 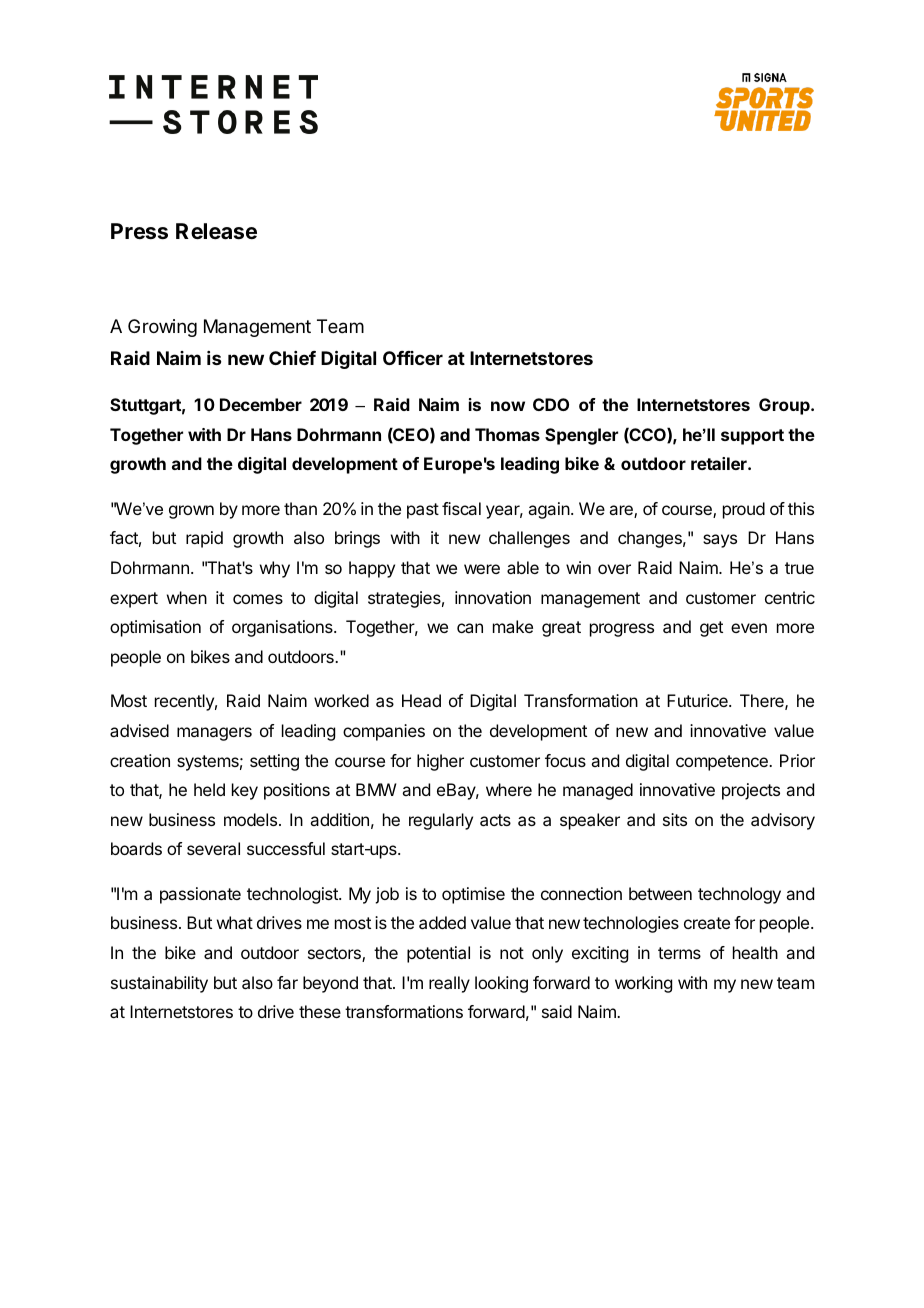 I want to click on health, so click(x=755, y=952).
